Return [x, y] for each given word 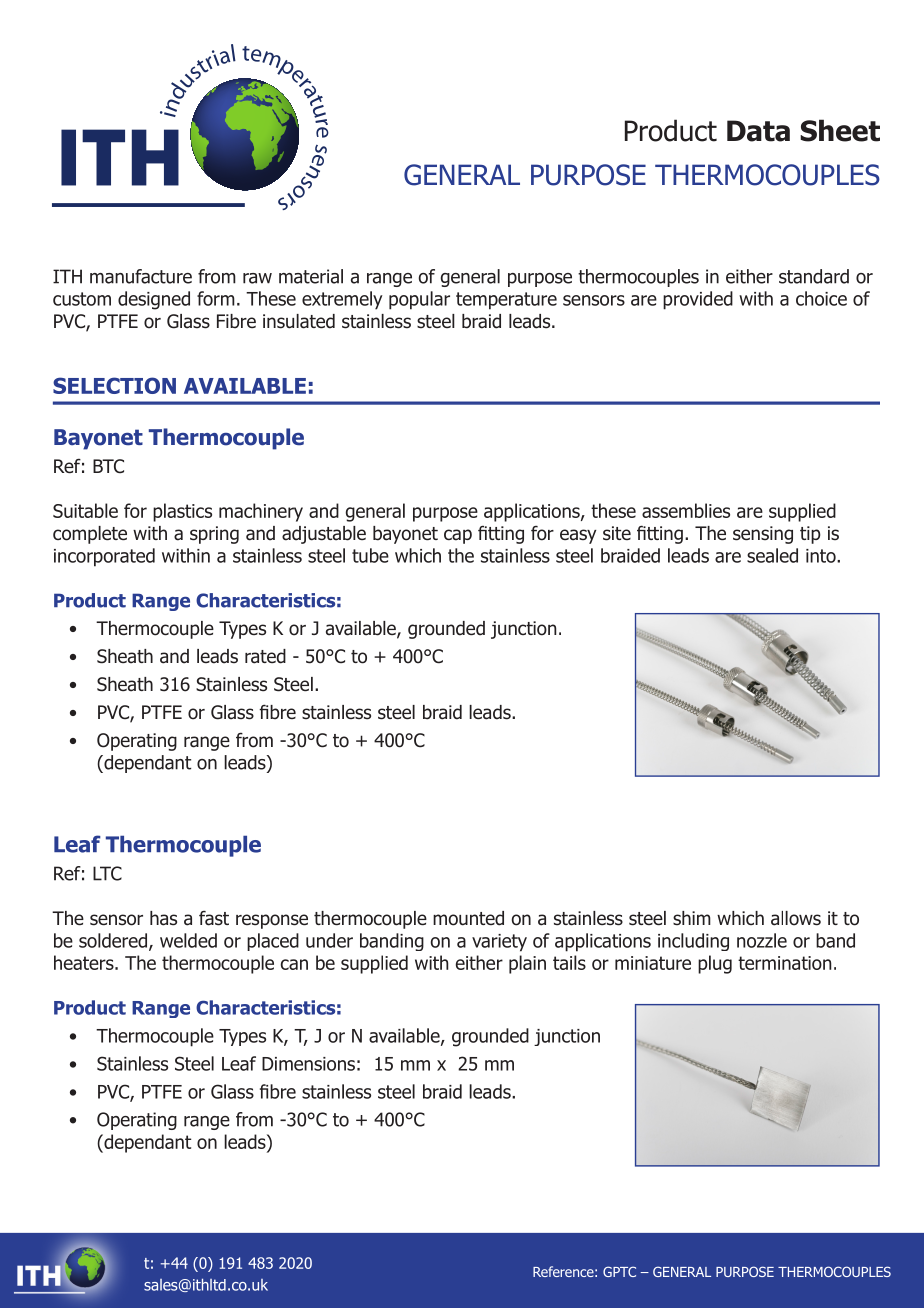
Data [758, 131]
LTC [107, 873]
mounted [468, 918]
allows [796, 918]
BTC [108, 466]
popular [419, 300]
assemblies [686, 510]
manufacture [141, 276]
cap [458, 536]
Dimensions [308, 1064]
